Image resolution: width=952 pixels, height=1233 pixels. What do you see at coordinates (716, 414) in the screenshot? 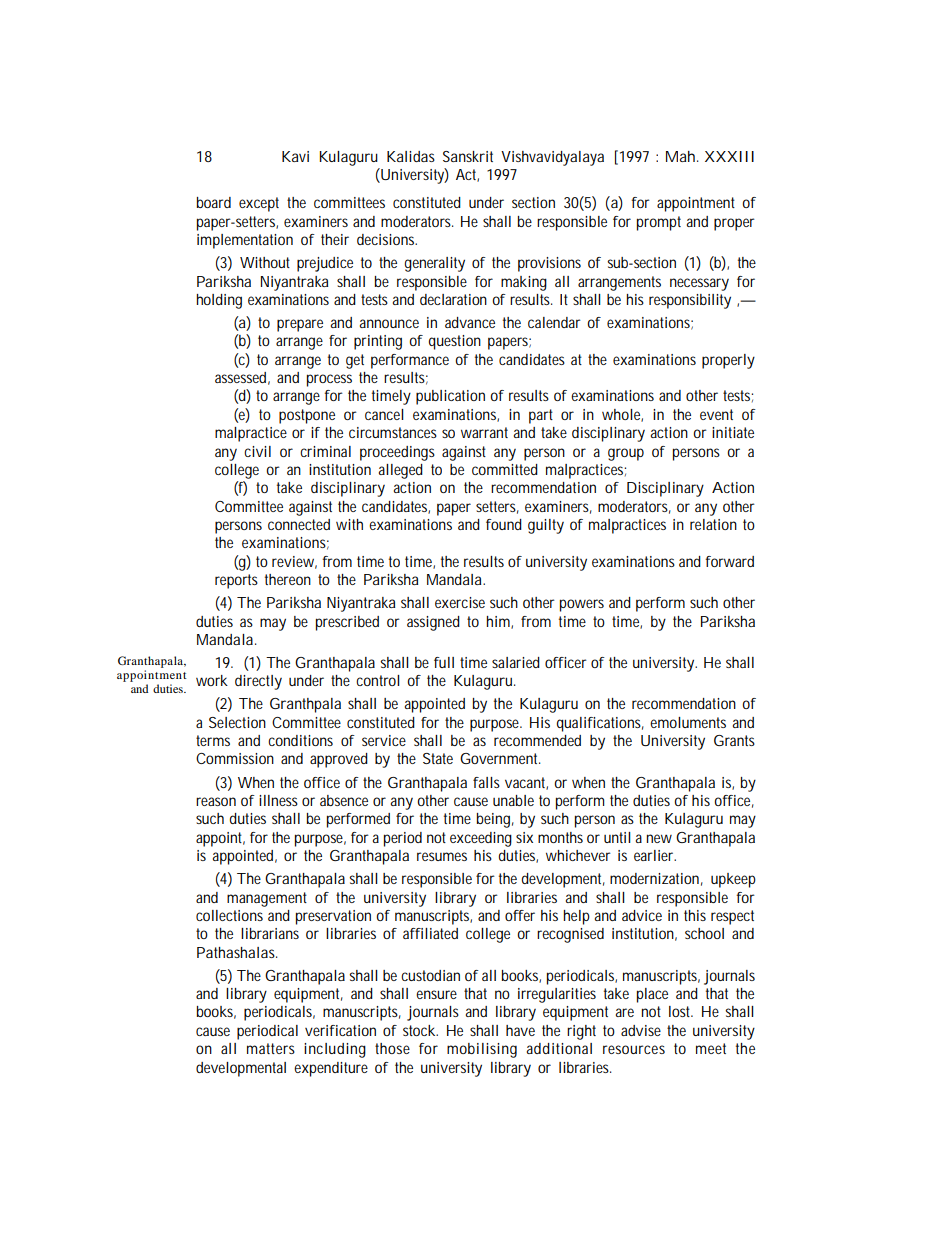
I see `event` at bounding box center [716, 414].
